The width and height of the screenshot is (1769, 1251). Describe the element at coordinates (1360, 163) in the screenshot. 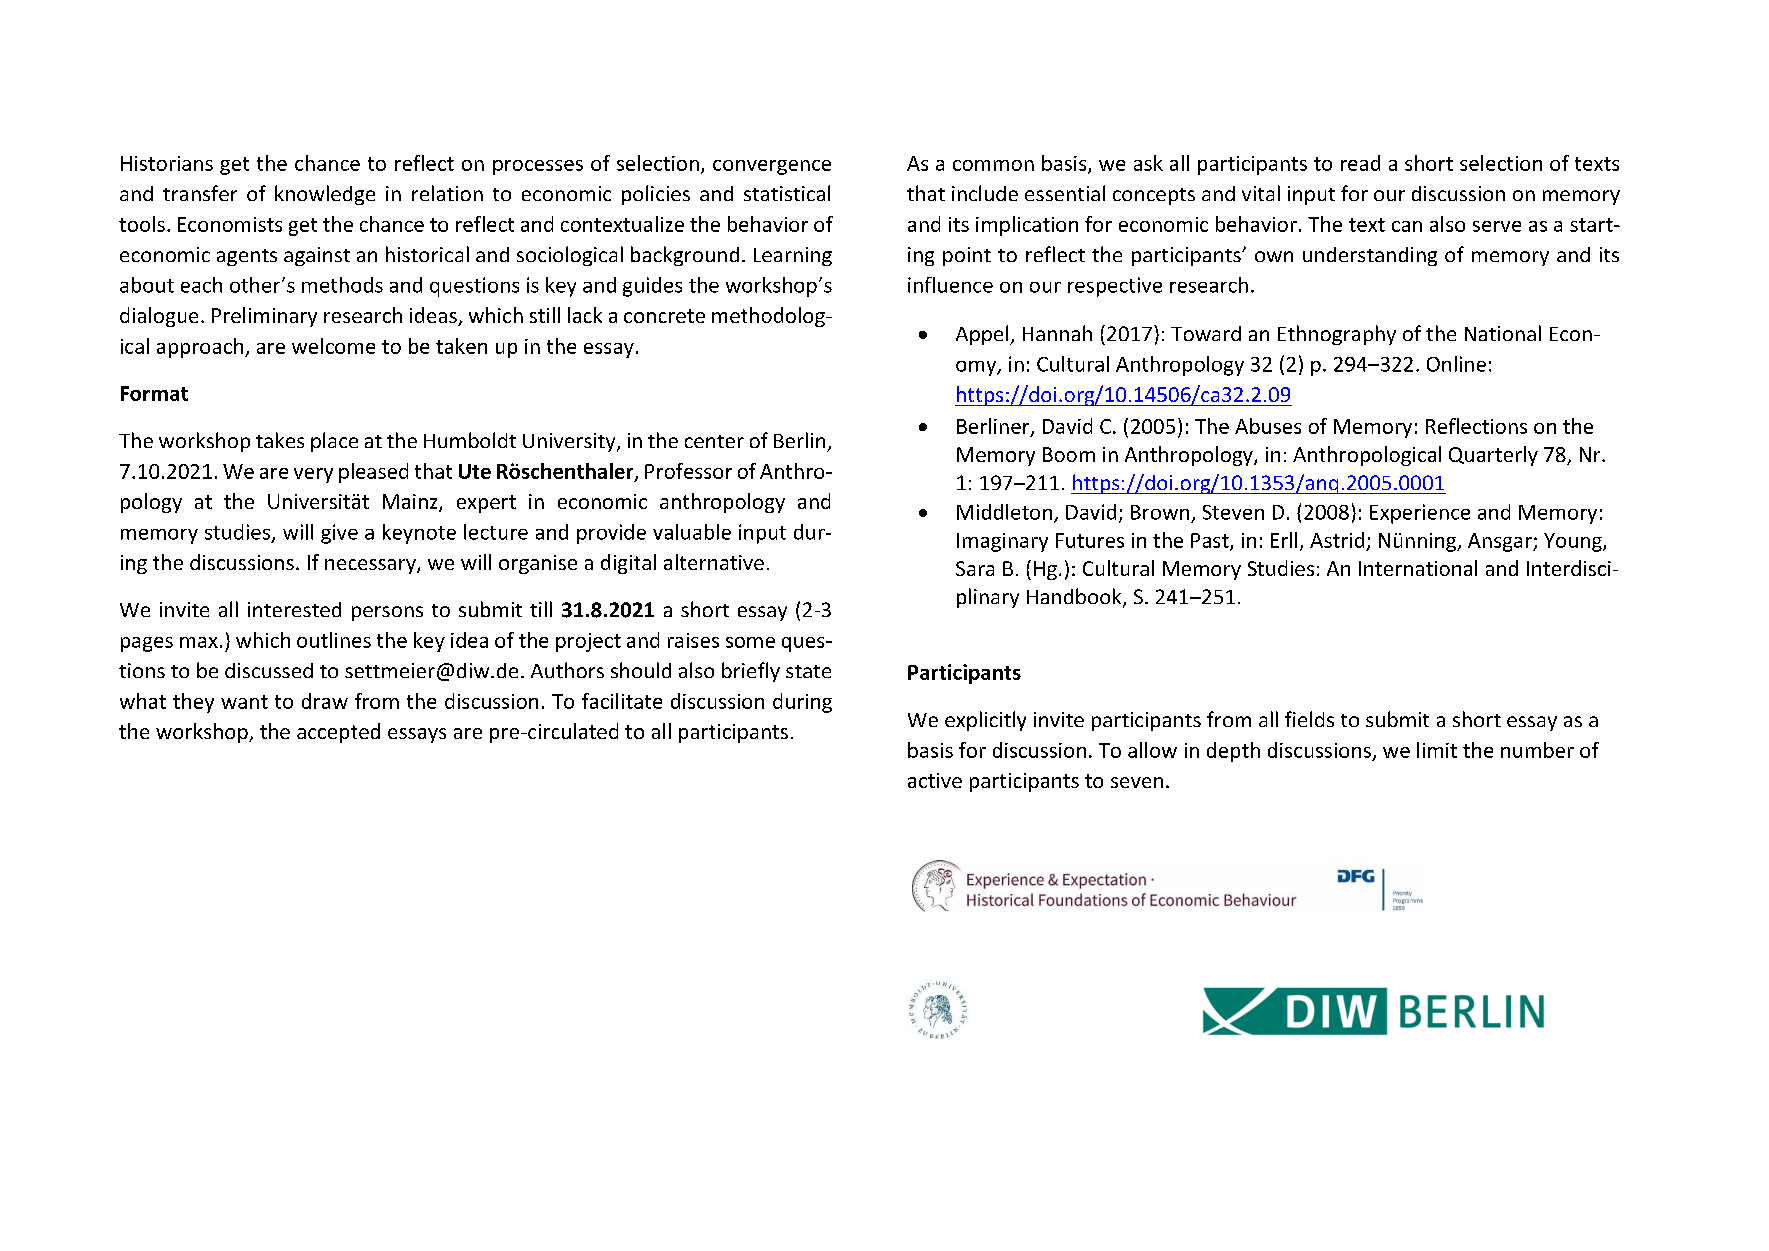

I see `read` at that location.
